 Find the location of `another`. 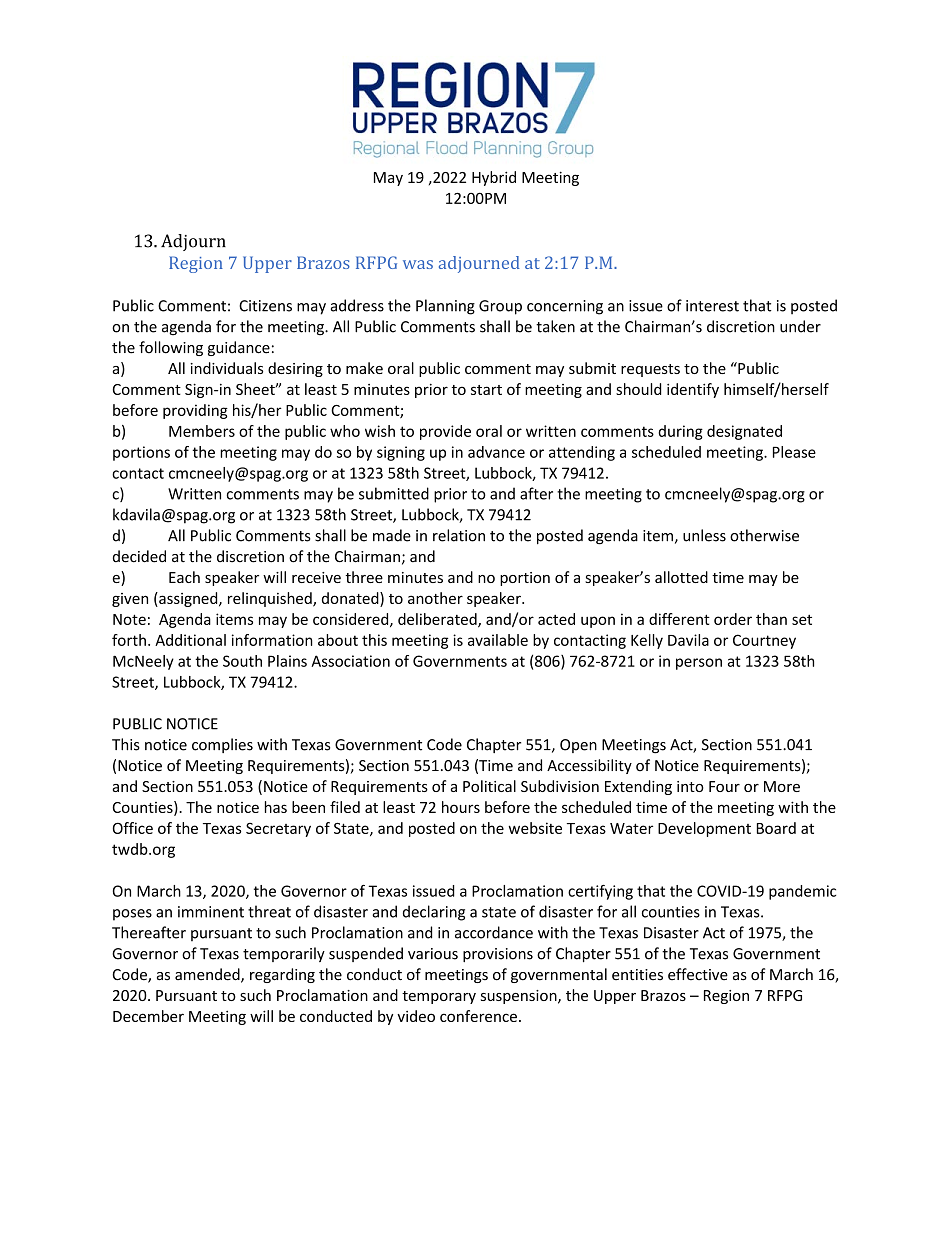

another is located at coordinates (435, 598).
